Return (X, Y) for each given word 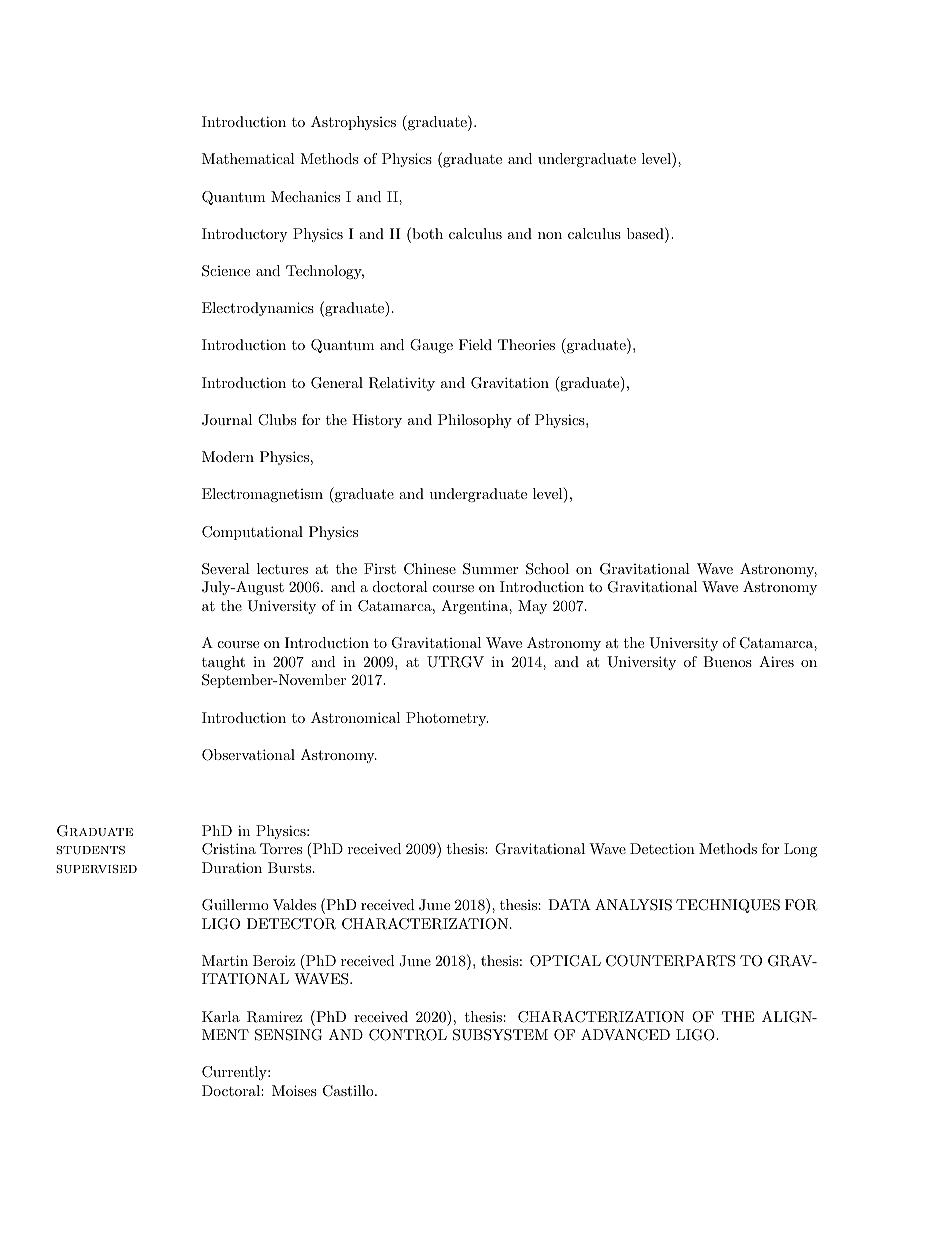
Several (226, 569)
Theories (526, 344)
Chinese (430, 569)
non (550, 235)
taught (223, 663)
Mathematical (248, 158)
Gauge (431, 346)
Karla (221, 1016)
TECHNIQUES (728, 906)
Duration (232, 867)
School (547, 569)
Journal (227, 420)
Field (475, 344)
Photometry (447, 719)
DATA (569, 904)
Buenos (727, 661)
